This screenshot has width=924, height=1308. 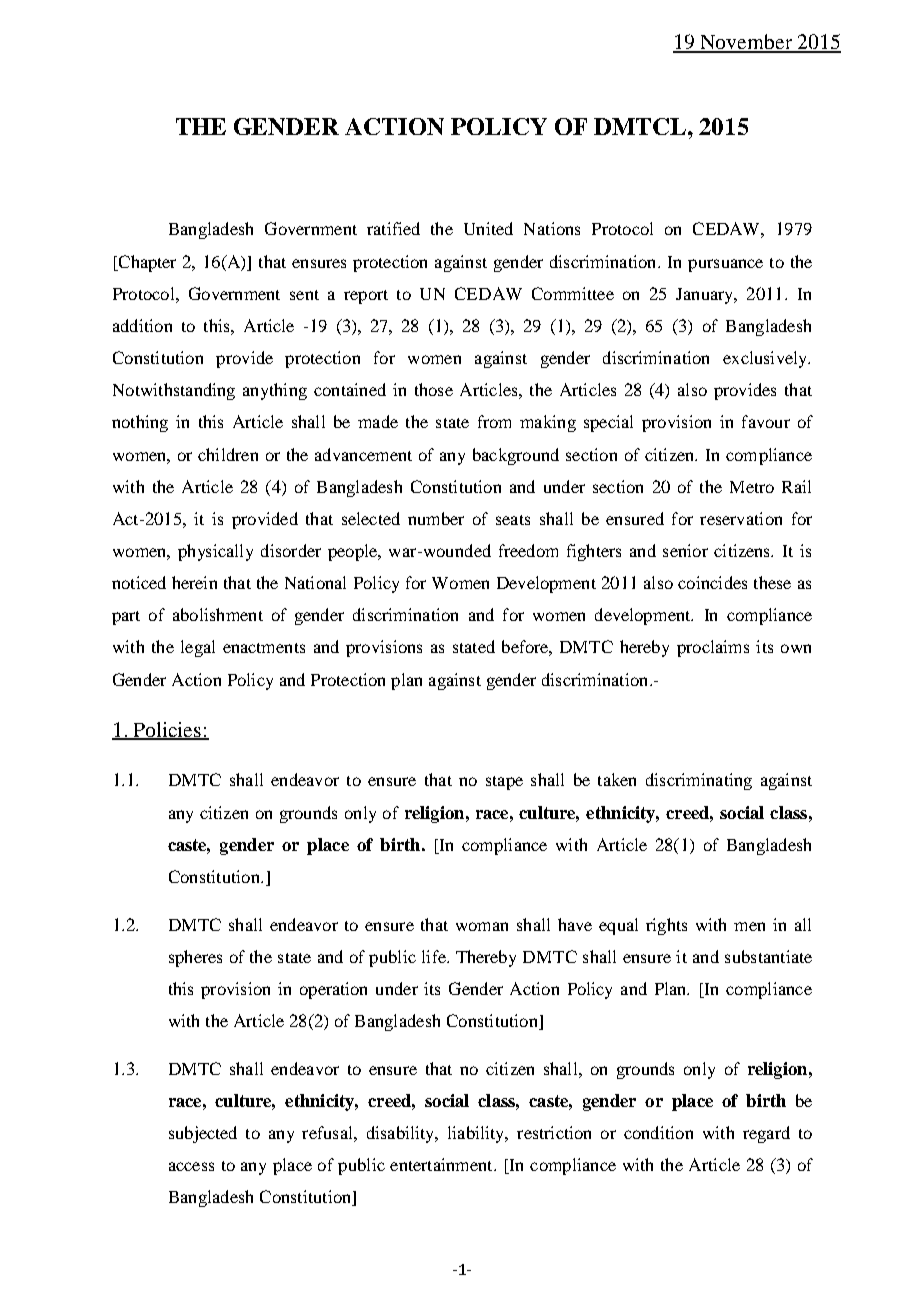 What do you see at coordinates (617, 779) in the screenshot?
I see `taken` at bounding box center [617, 779].
